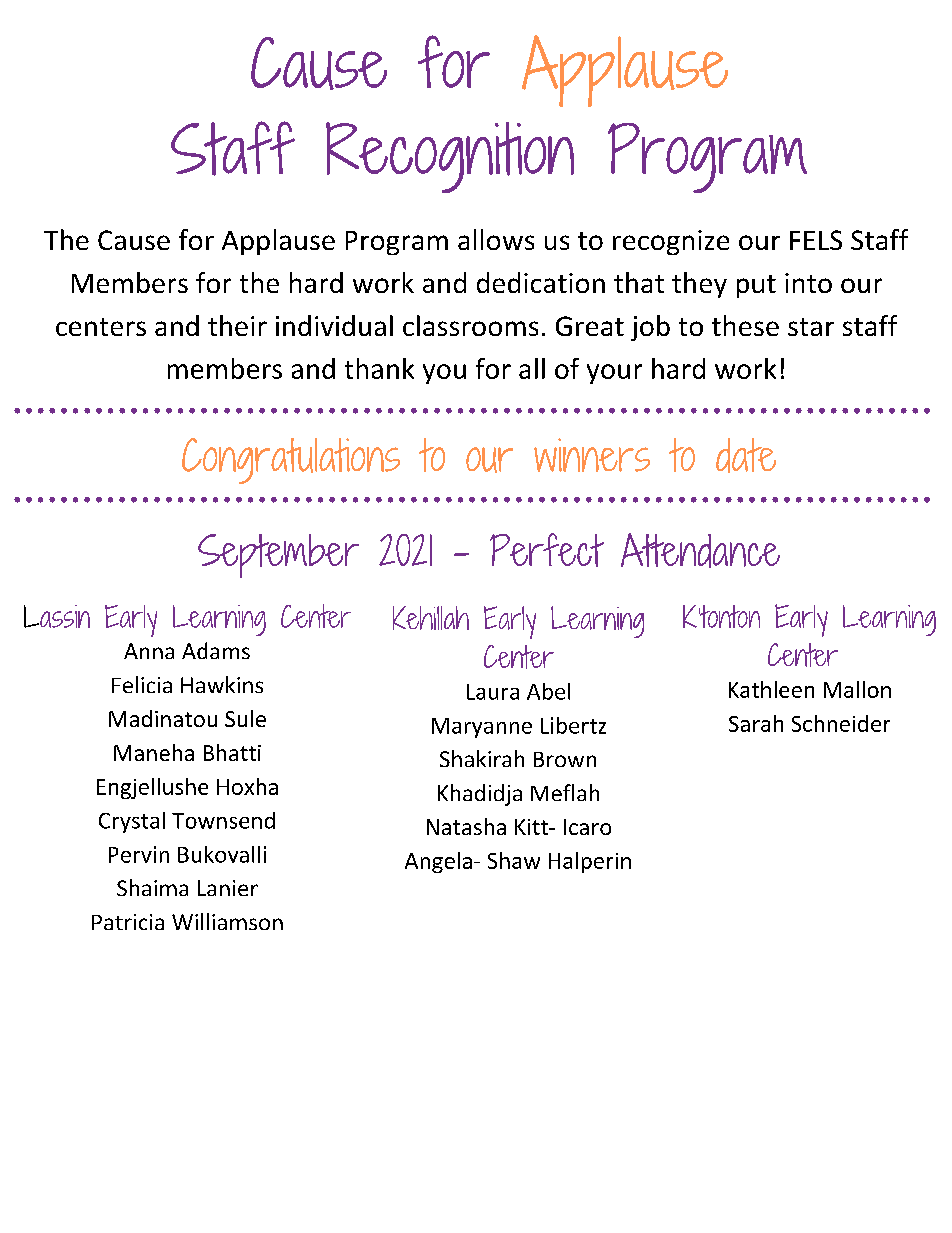 This image has height=1233, width=952. I want to click on Natasha, so click(466, 826).
